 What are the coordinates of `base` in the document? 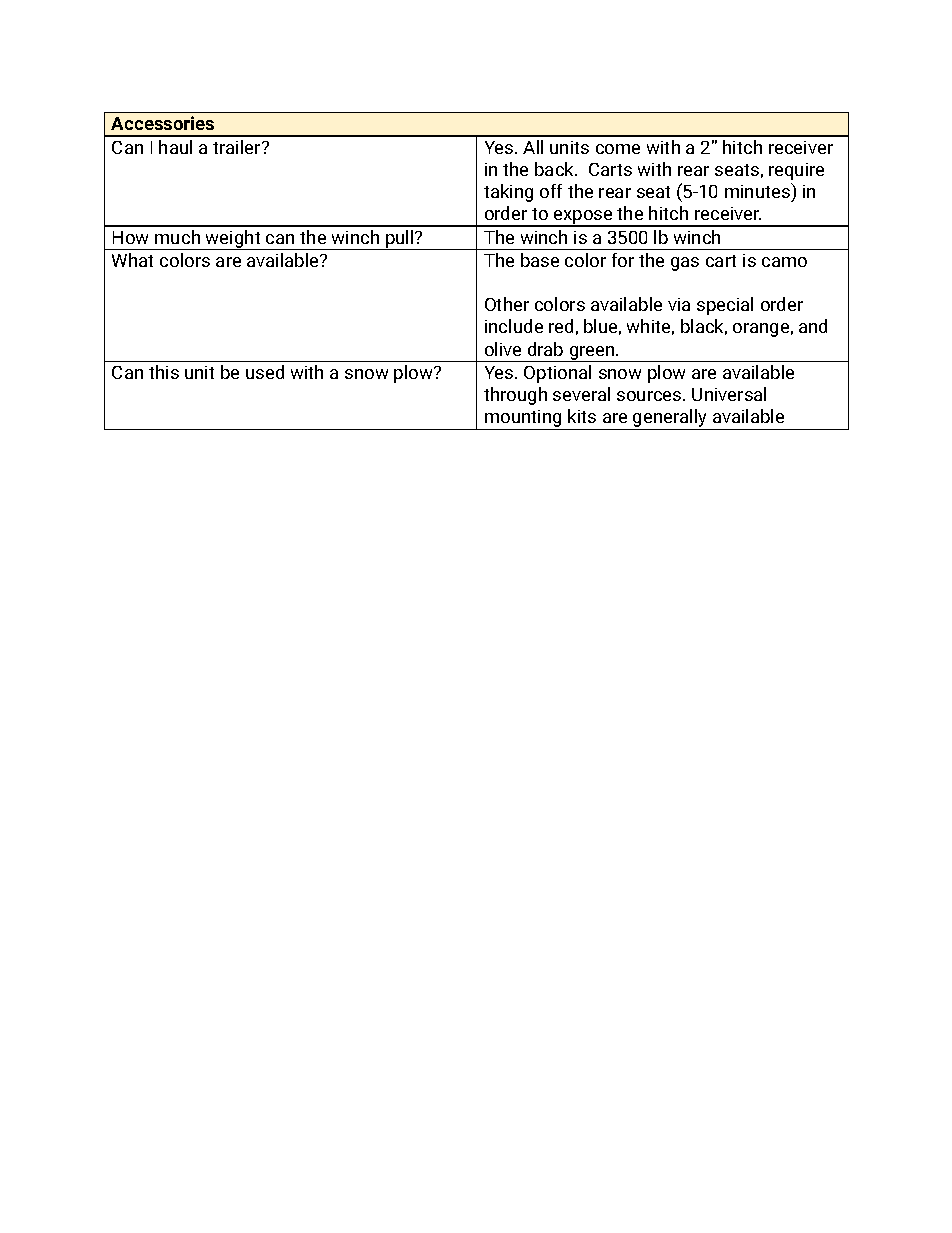 It's located at (540, 260).
